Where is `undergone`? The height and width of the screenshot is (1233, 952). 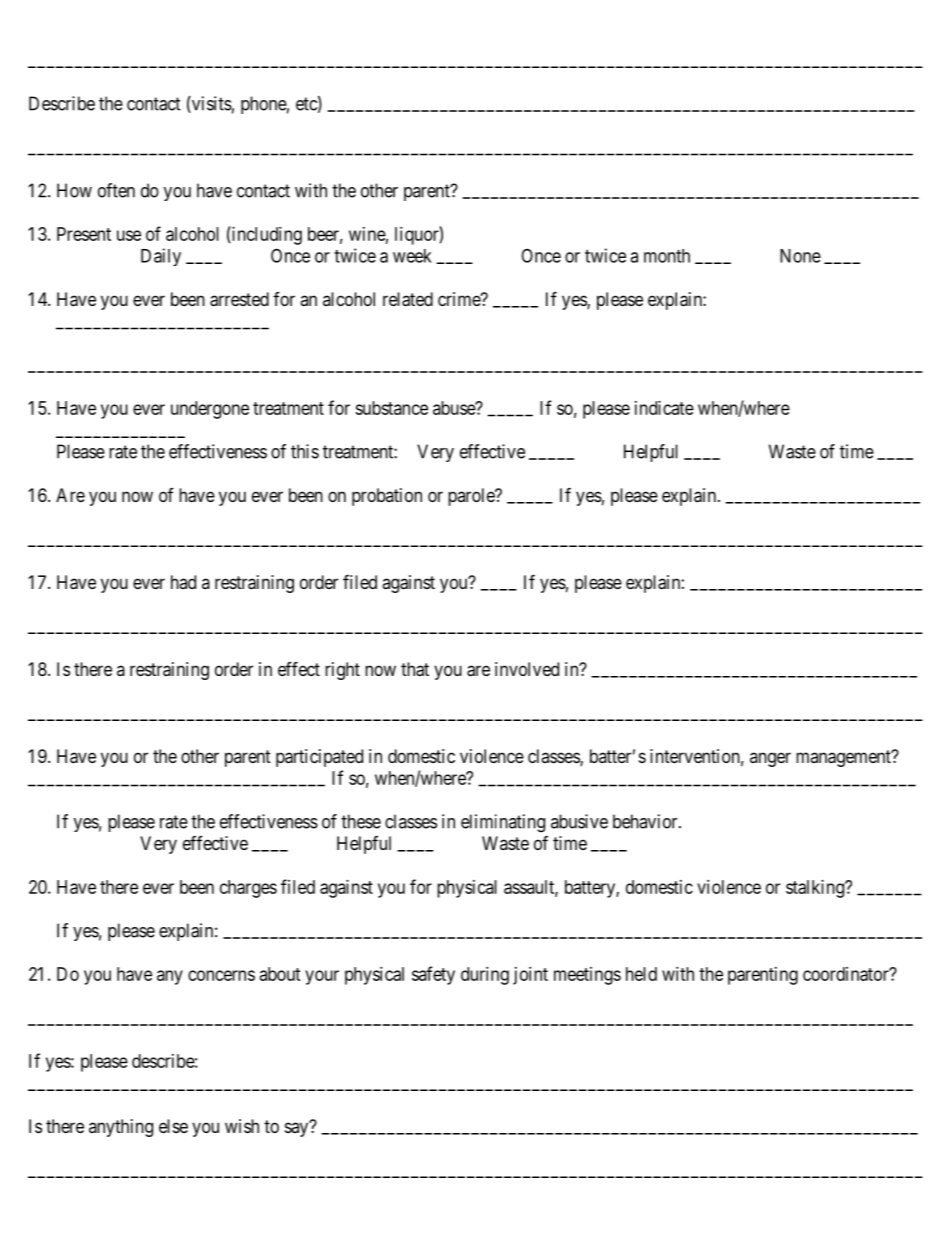
undergone is located at coordinates (210, 410).
